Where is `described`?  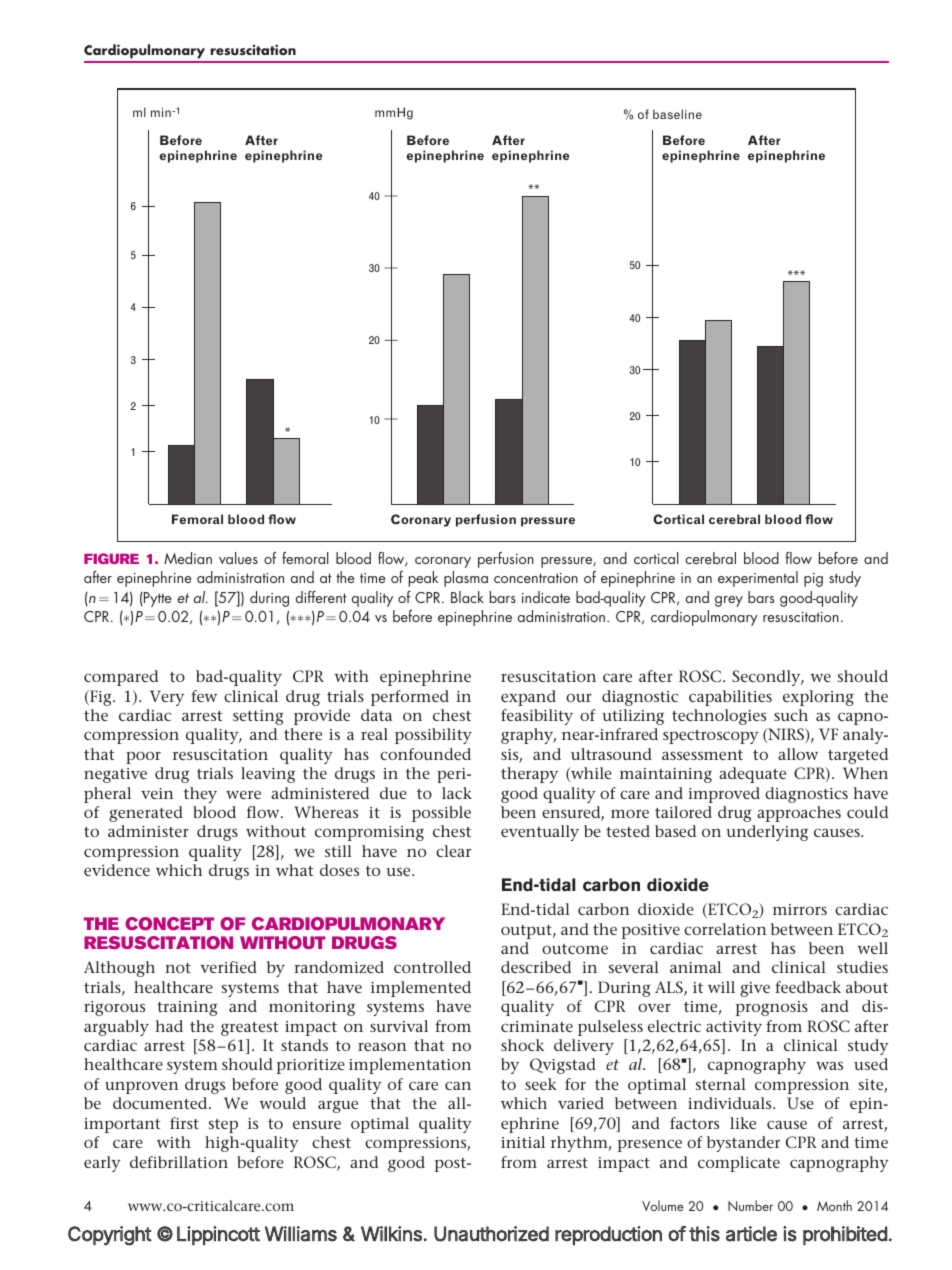
described is located at coordinates (536, 967).
